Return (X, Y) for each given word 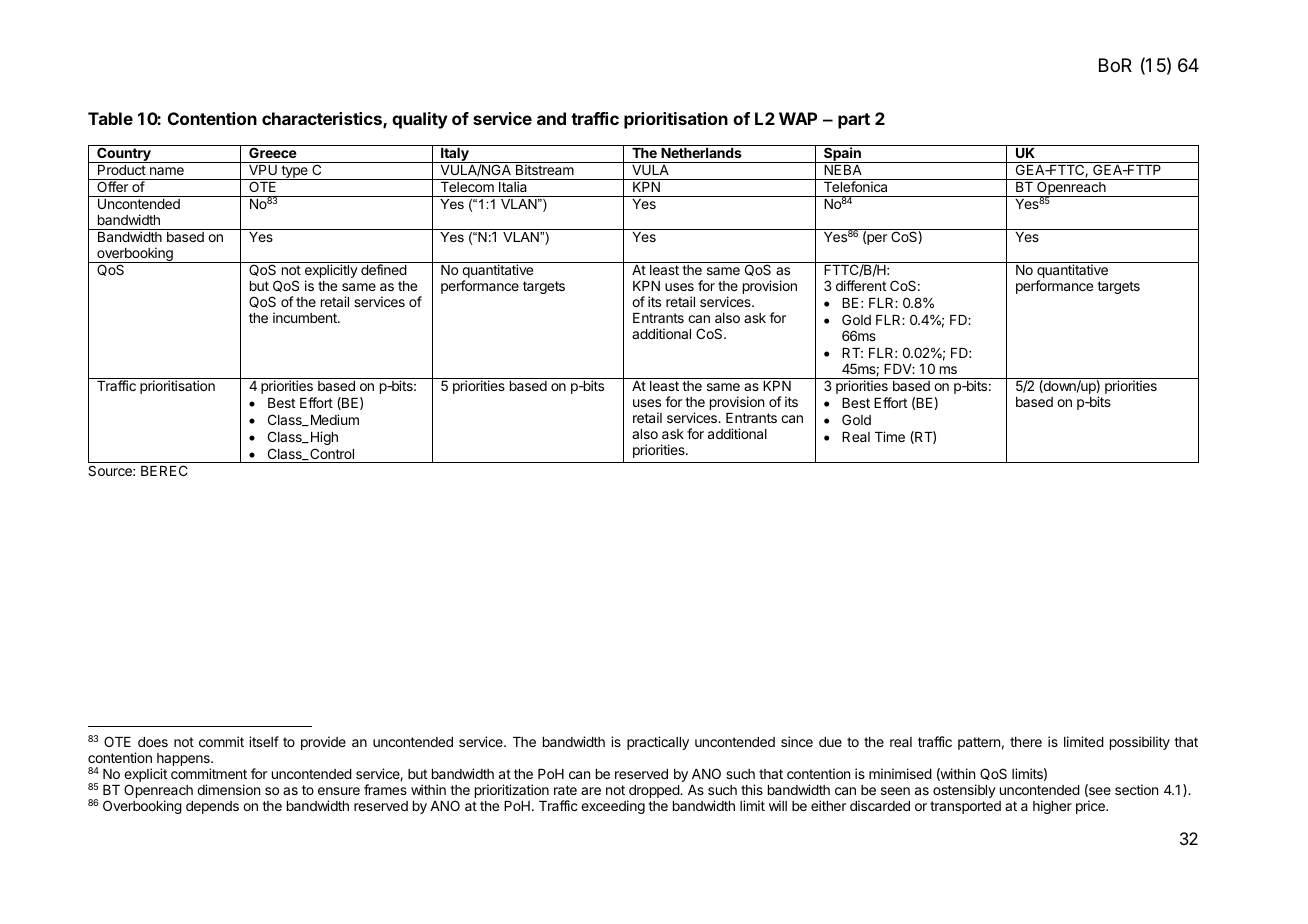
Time (890, 436)
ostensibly (964, 791)
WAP (798, 118)
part (854, 121)
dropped (655, 791)
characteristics (323, 120)
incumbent (306, 317)
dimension (228, 789)
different (861, 285)
